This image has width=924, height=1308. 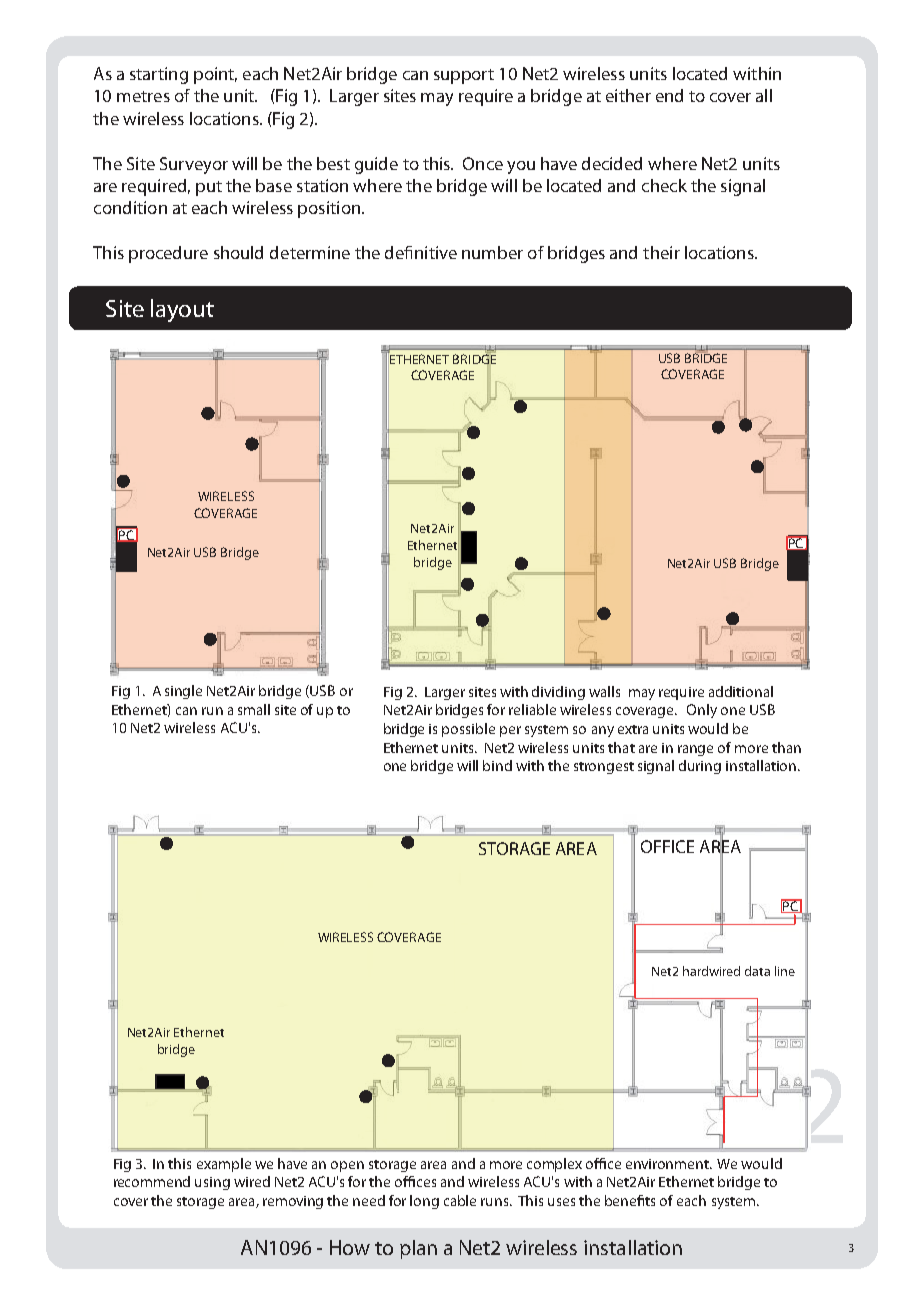 What do you see at coordinates (741, 691) in the image?
I see `additional` at bounding box center [741, 691].
